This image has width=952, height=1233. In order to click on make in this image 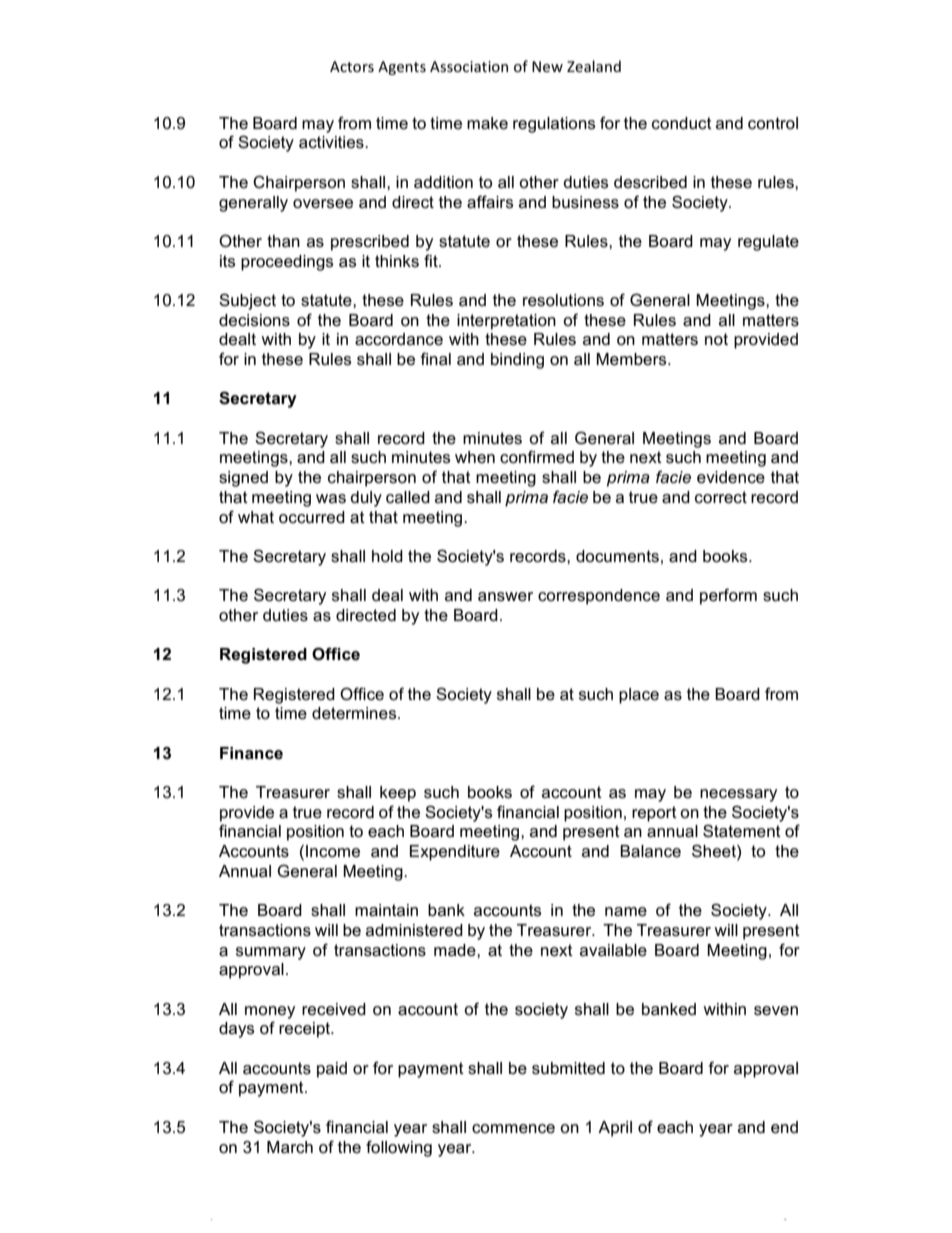, I will do `click(487, 123)`.
